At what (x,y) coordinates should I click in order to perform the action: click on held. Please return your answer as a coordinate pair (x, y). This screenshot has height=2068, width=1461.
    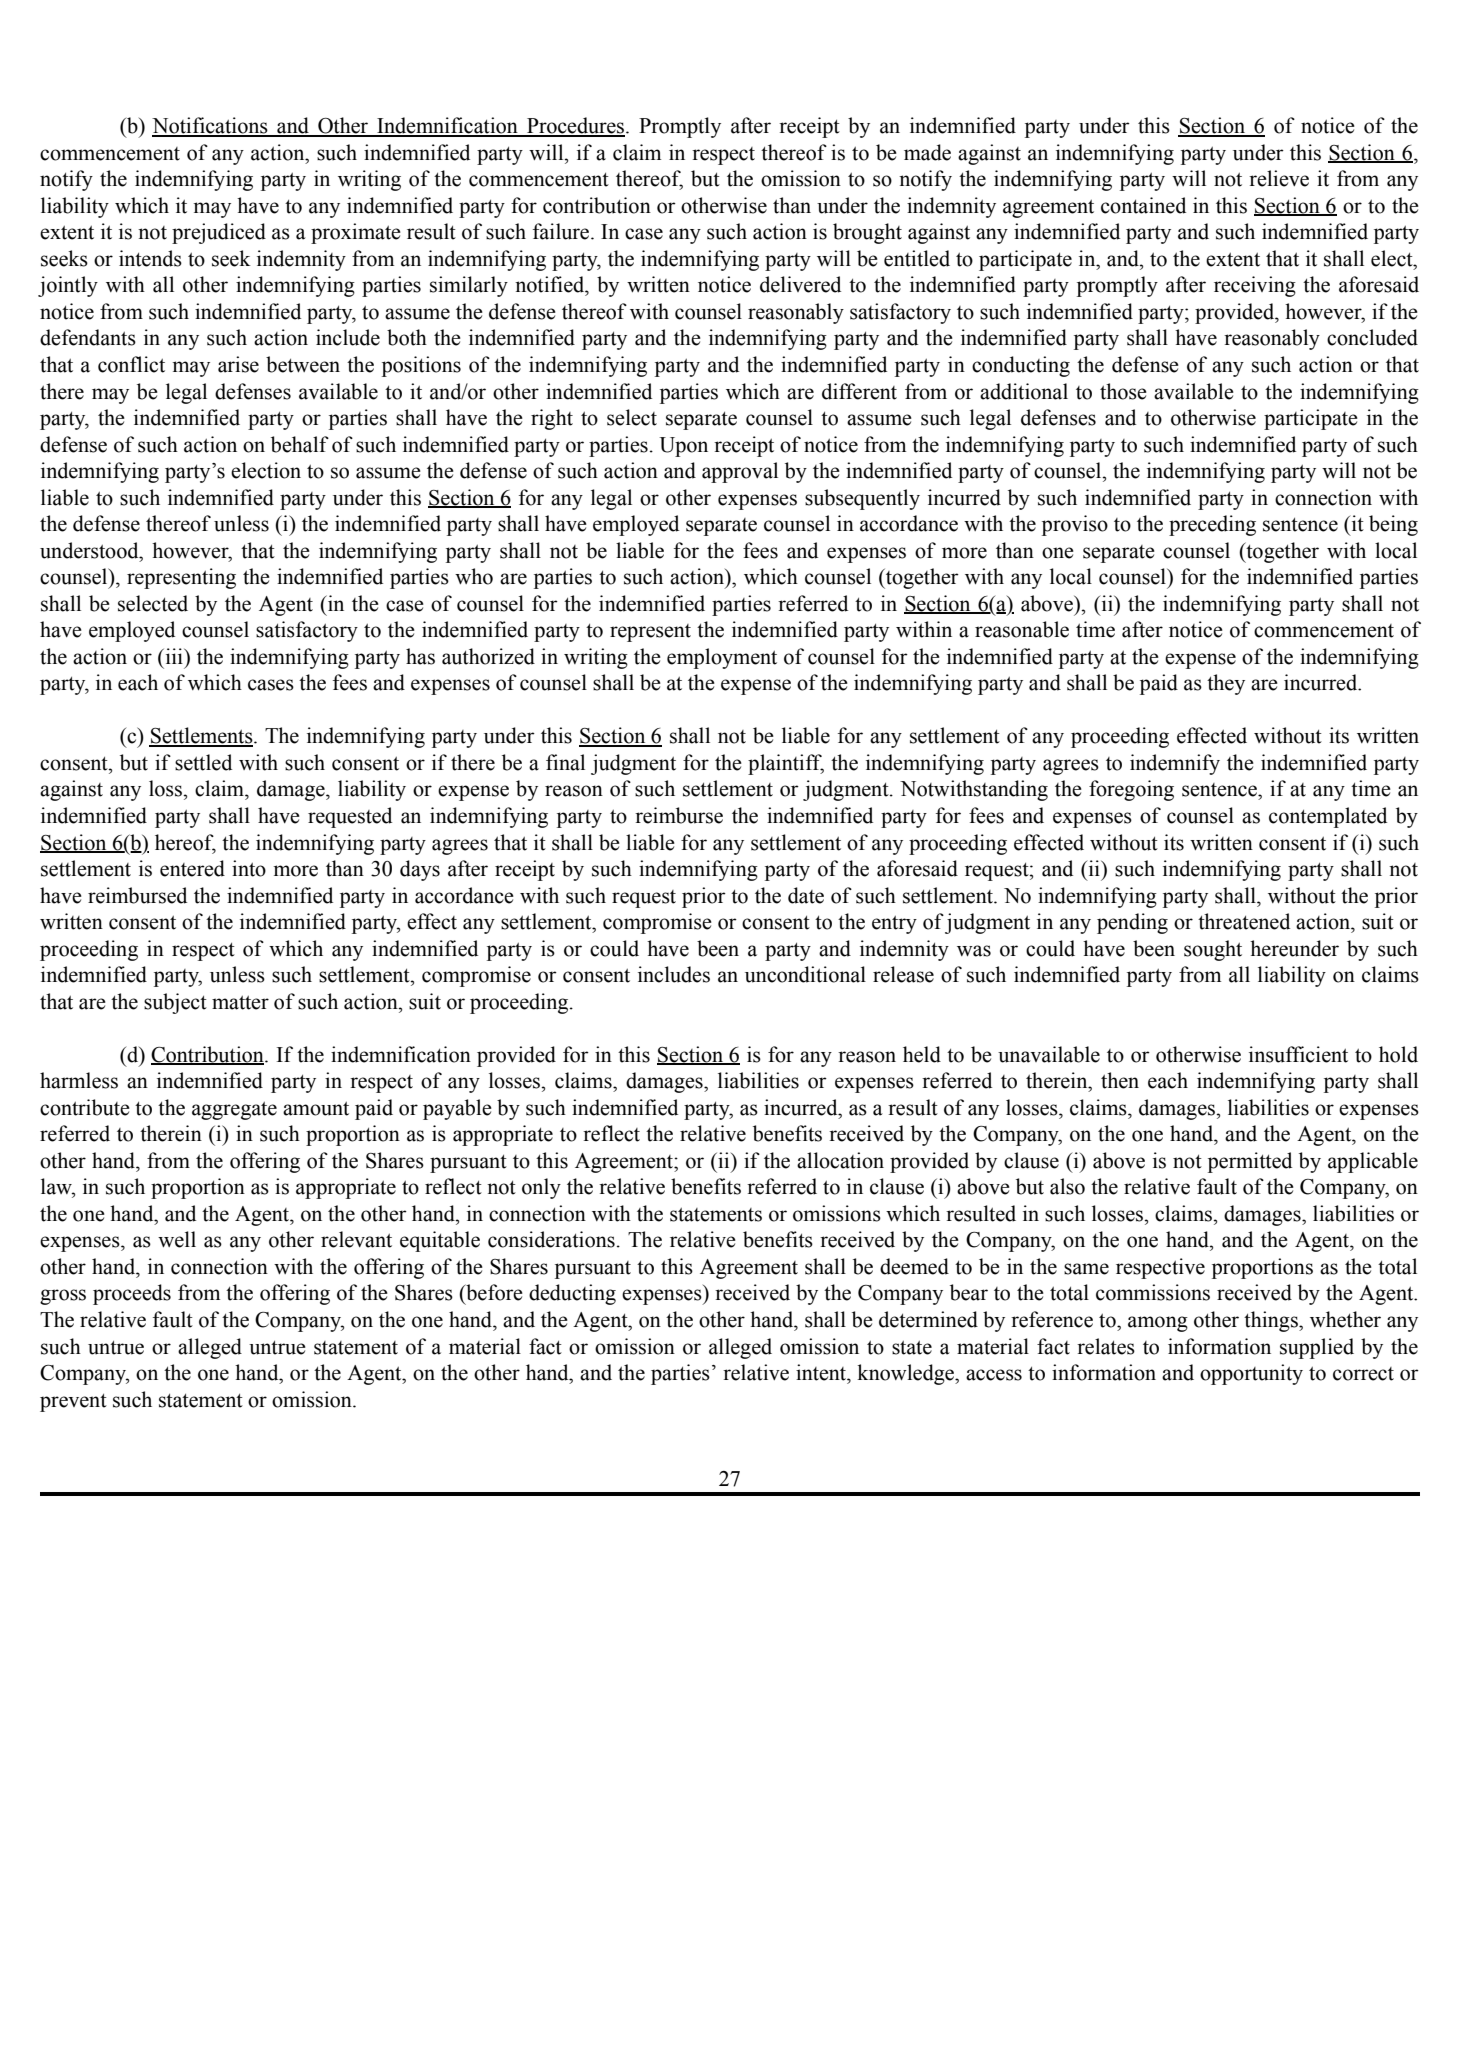
    Looking at the image, I should click on (922, 1054).
